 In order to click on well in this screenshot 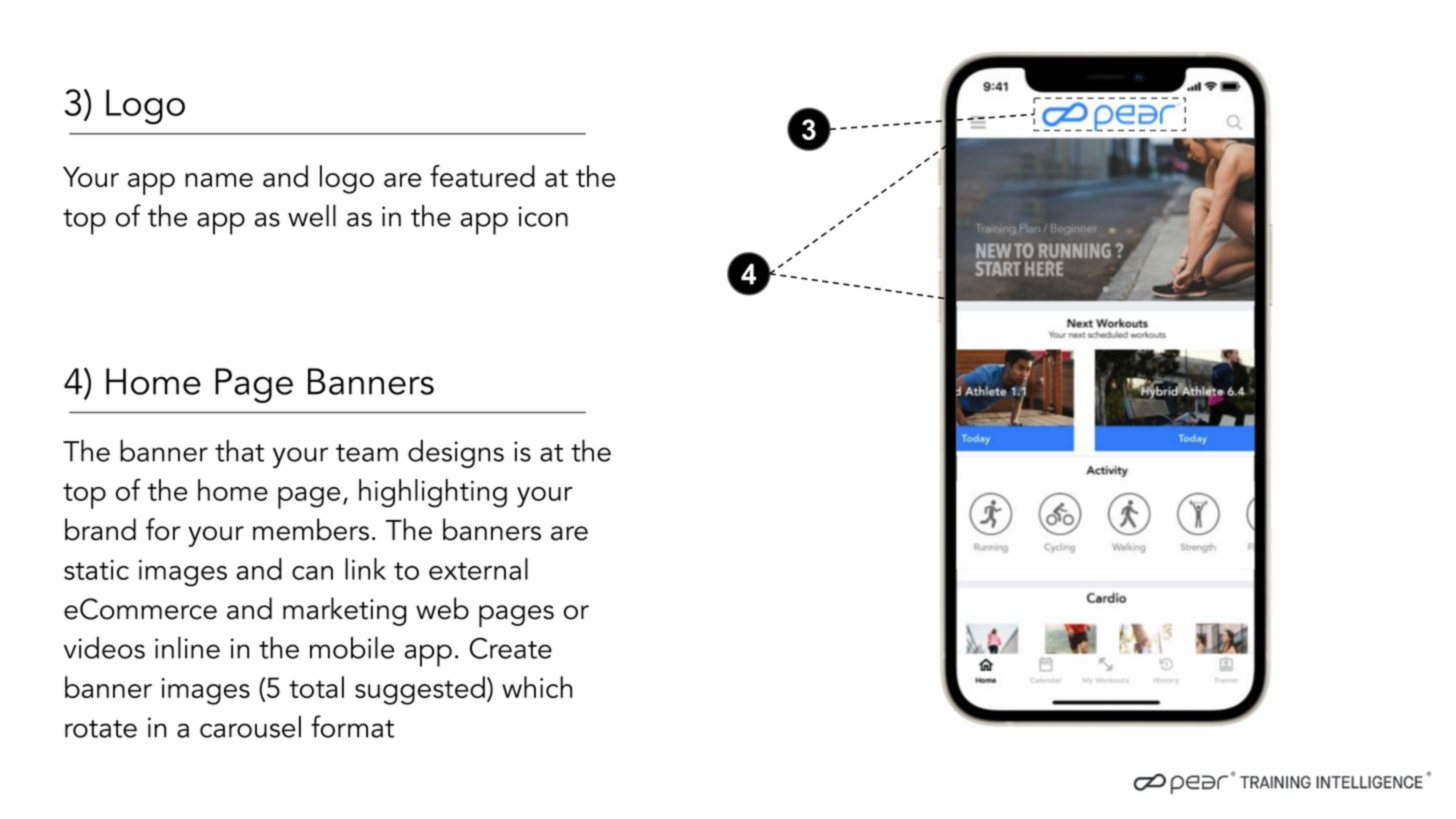, I will do `click(312, 215)`.
